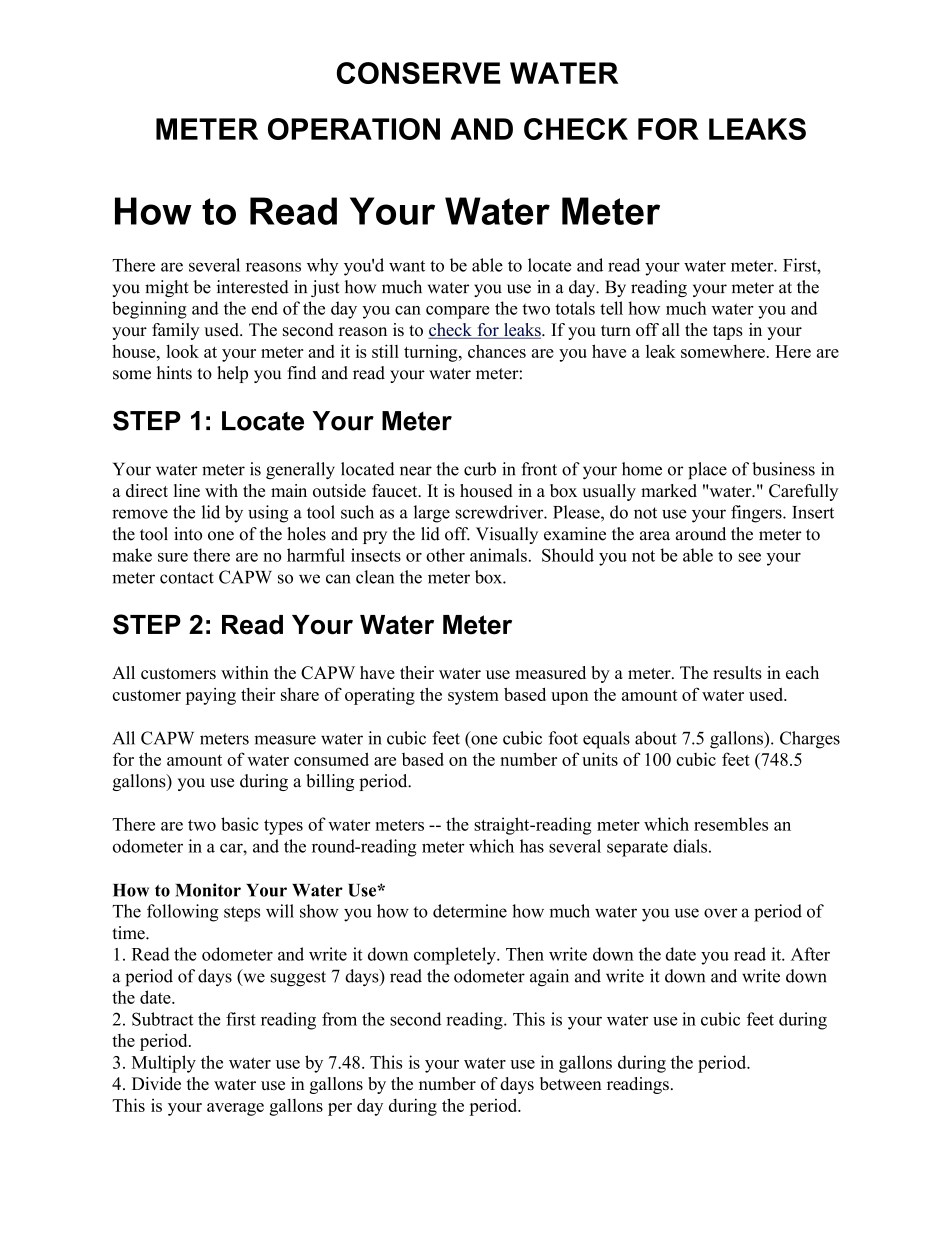 This document has width=952, height=1237. What do you see at coordinates (731, 824) in the document?
I see `resembles` at bounding box center [731, 824].
